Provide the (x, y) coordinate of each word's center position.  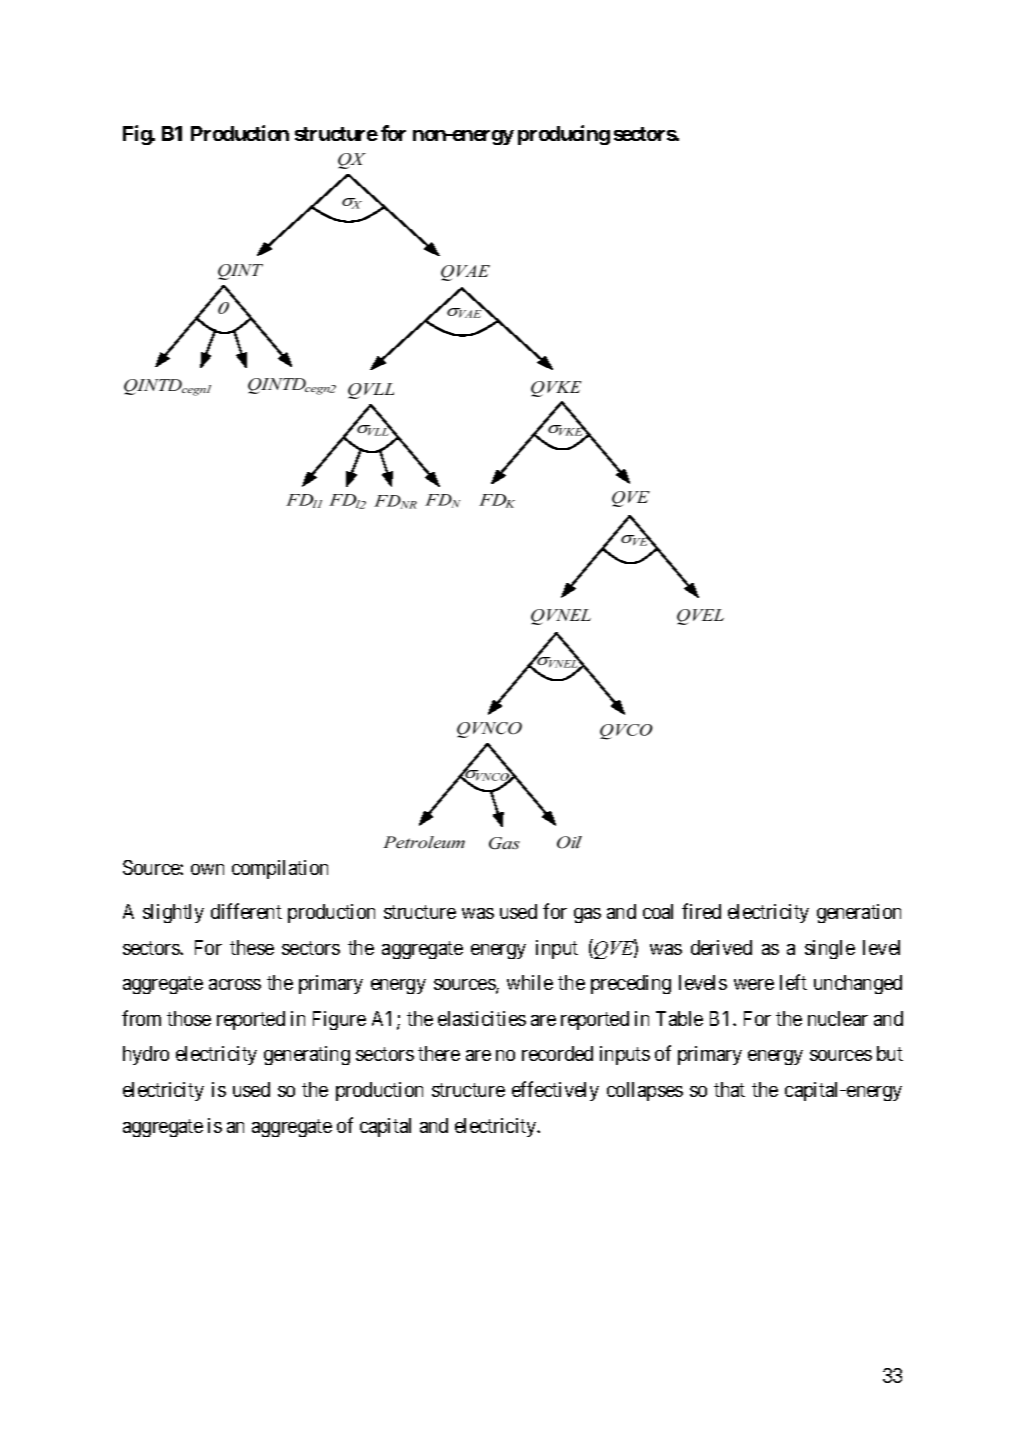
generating (307, 1055)
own (207, 869)
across (235, 984)
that (729, 1089)
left (793, 982)
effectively (555, 1091)
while (530, 982)
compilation (280, 869)
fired (701, 911)
